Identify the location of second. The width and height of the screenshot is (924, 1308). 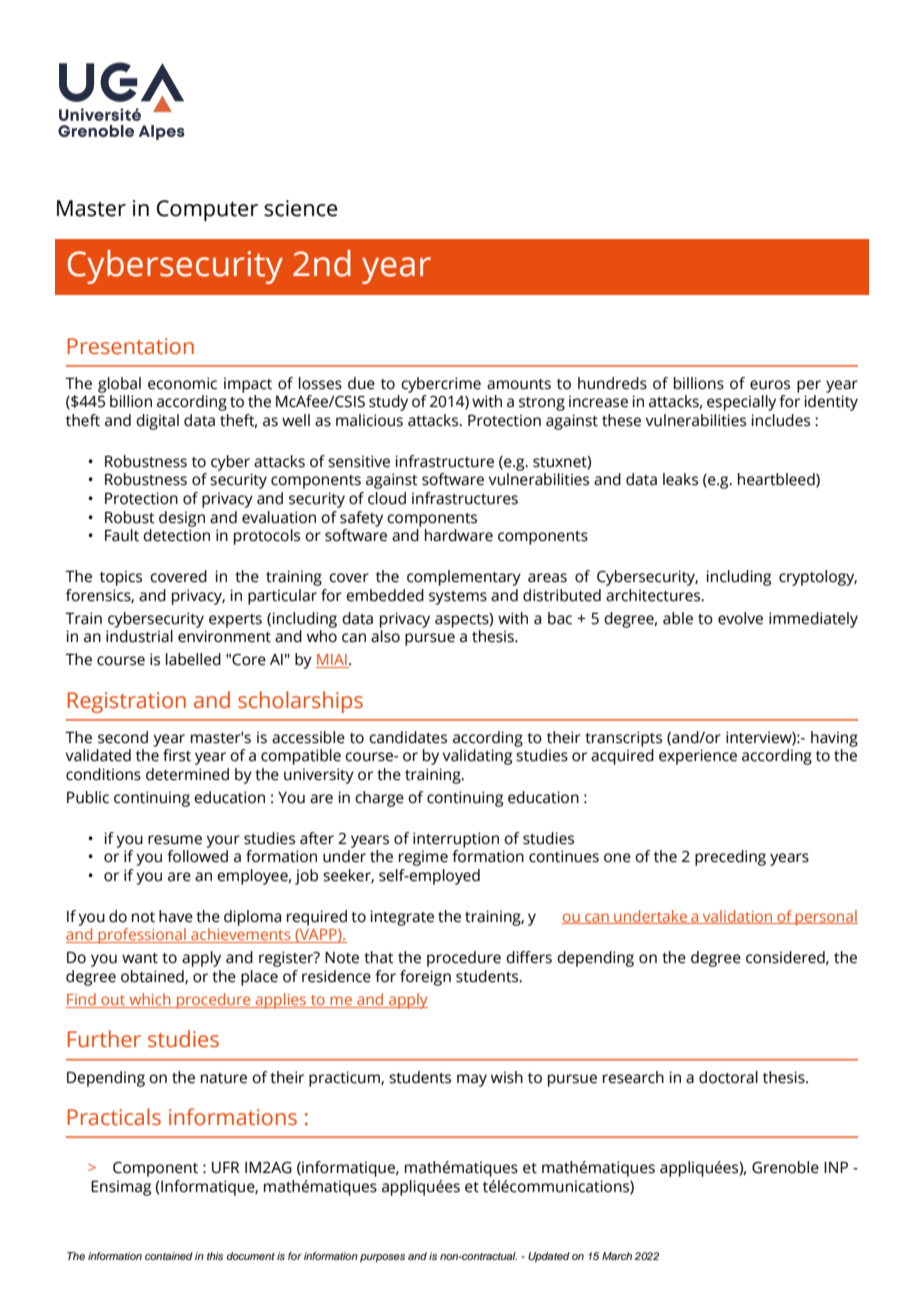
(123, 737).
